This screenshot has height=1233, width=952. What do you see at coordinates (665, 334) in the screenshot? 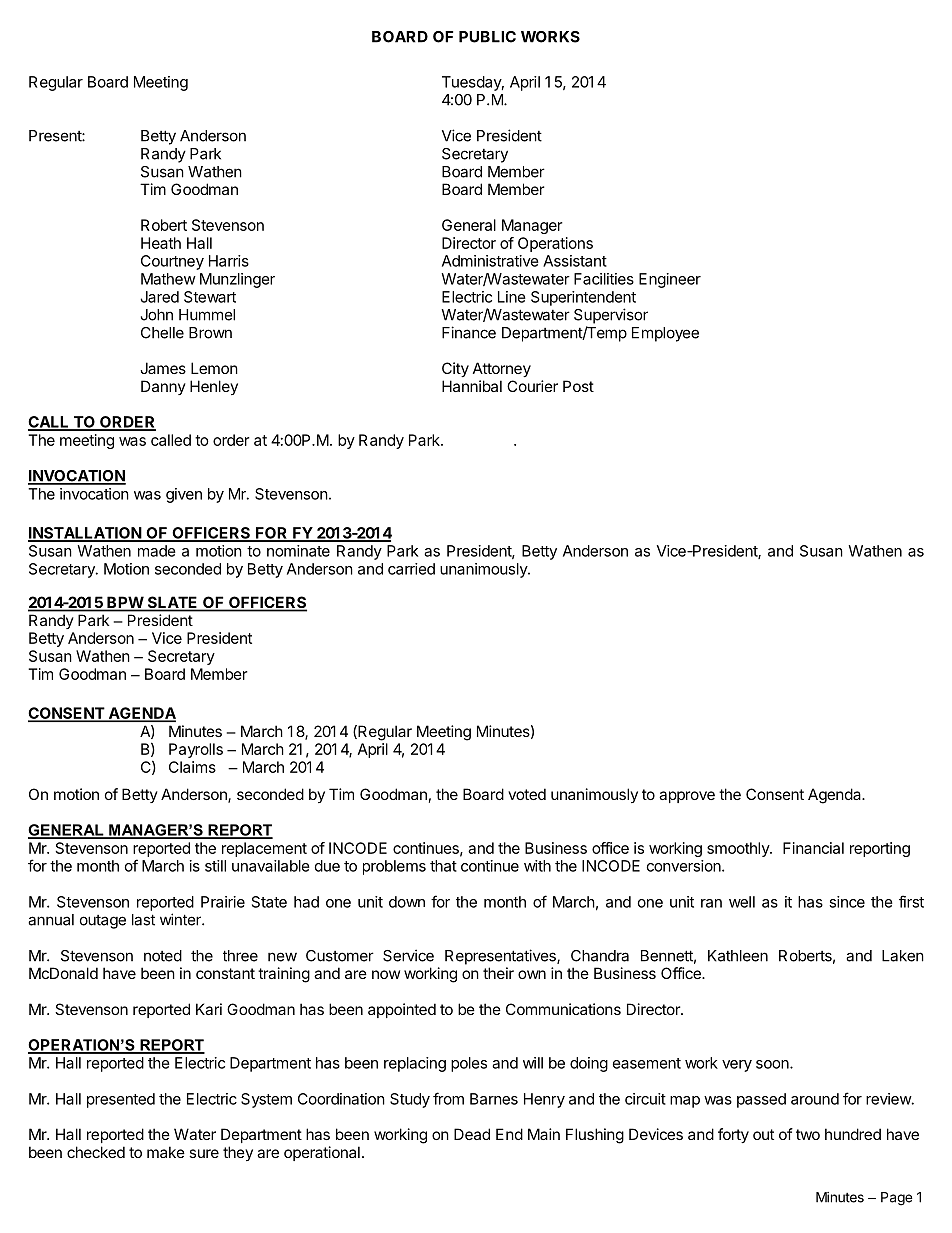
I see `Employee` at bounding box center [665, 334].
